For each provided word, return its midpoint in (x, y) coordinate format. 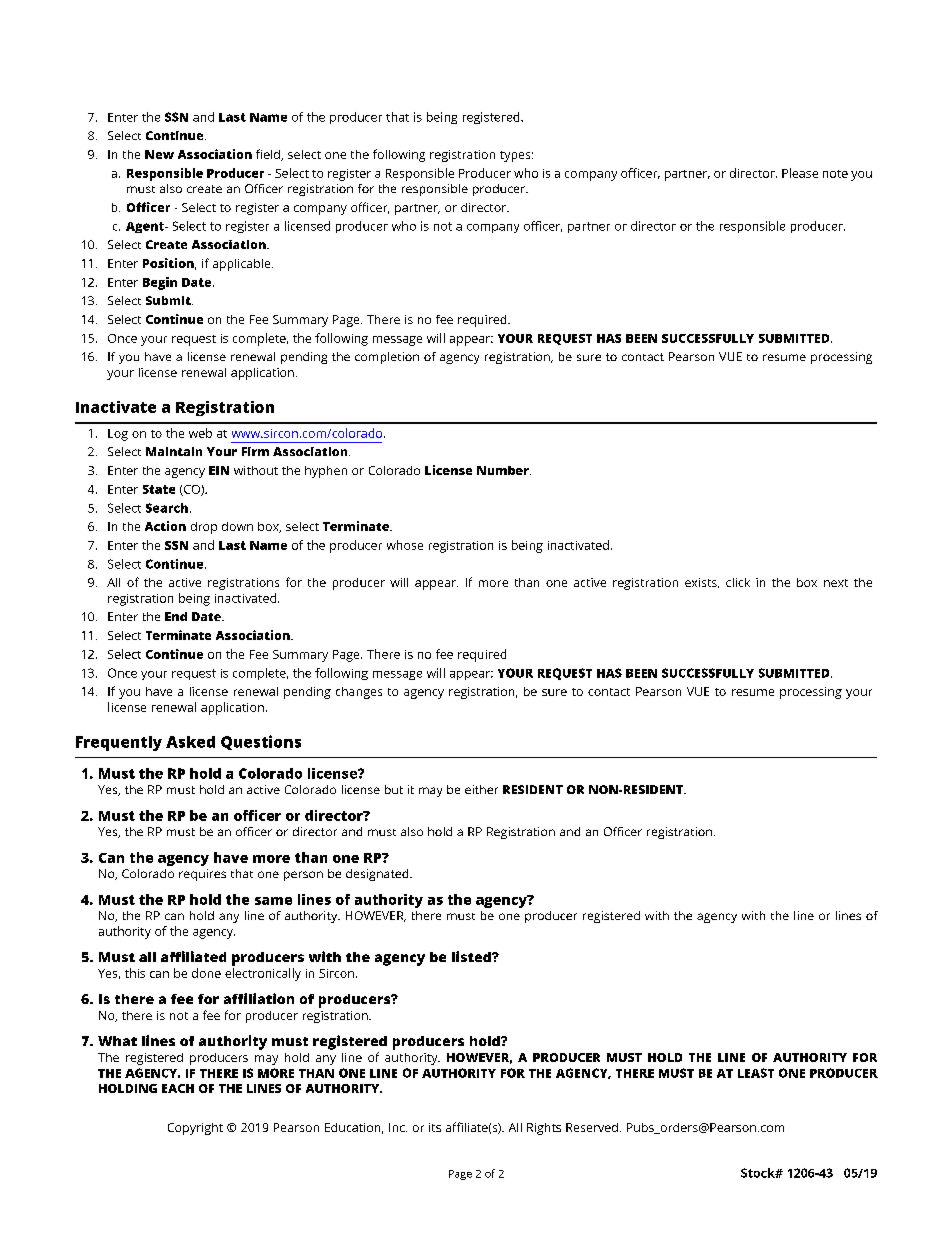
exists (702, 583)
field (269, 155)
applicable (243, 265)
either (481, 789)
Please (800, 173)
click (738, 582)
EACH (178, 1088)
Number (504, 470)
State (159, 489)
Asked (190, 742)
